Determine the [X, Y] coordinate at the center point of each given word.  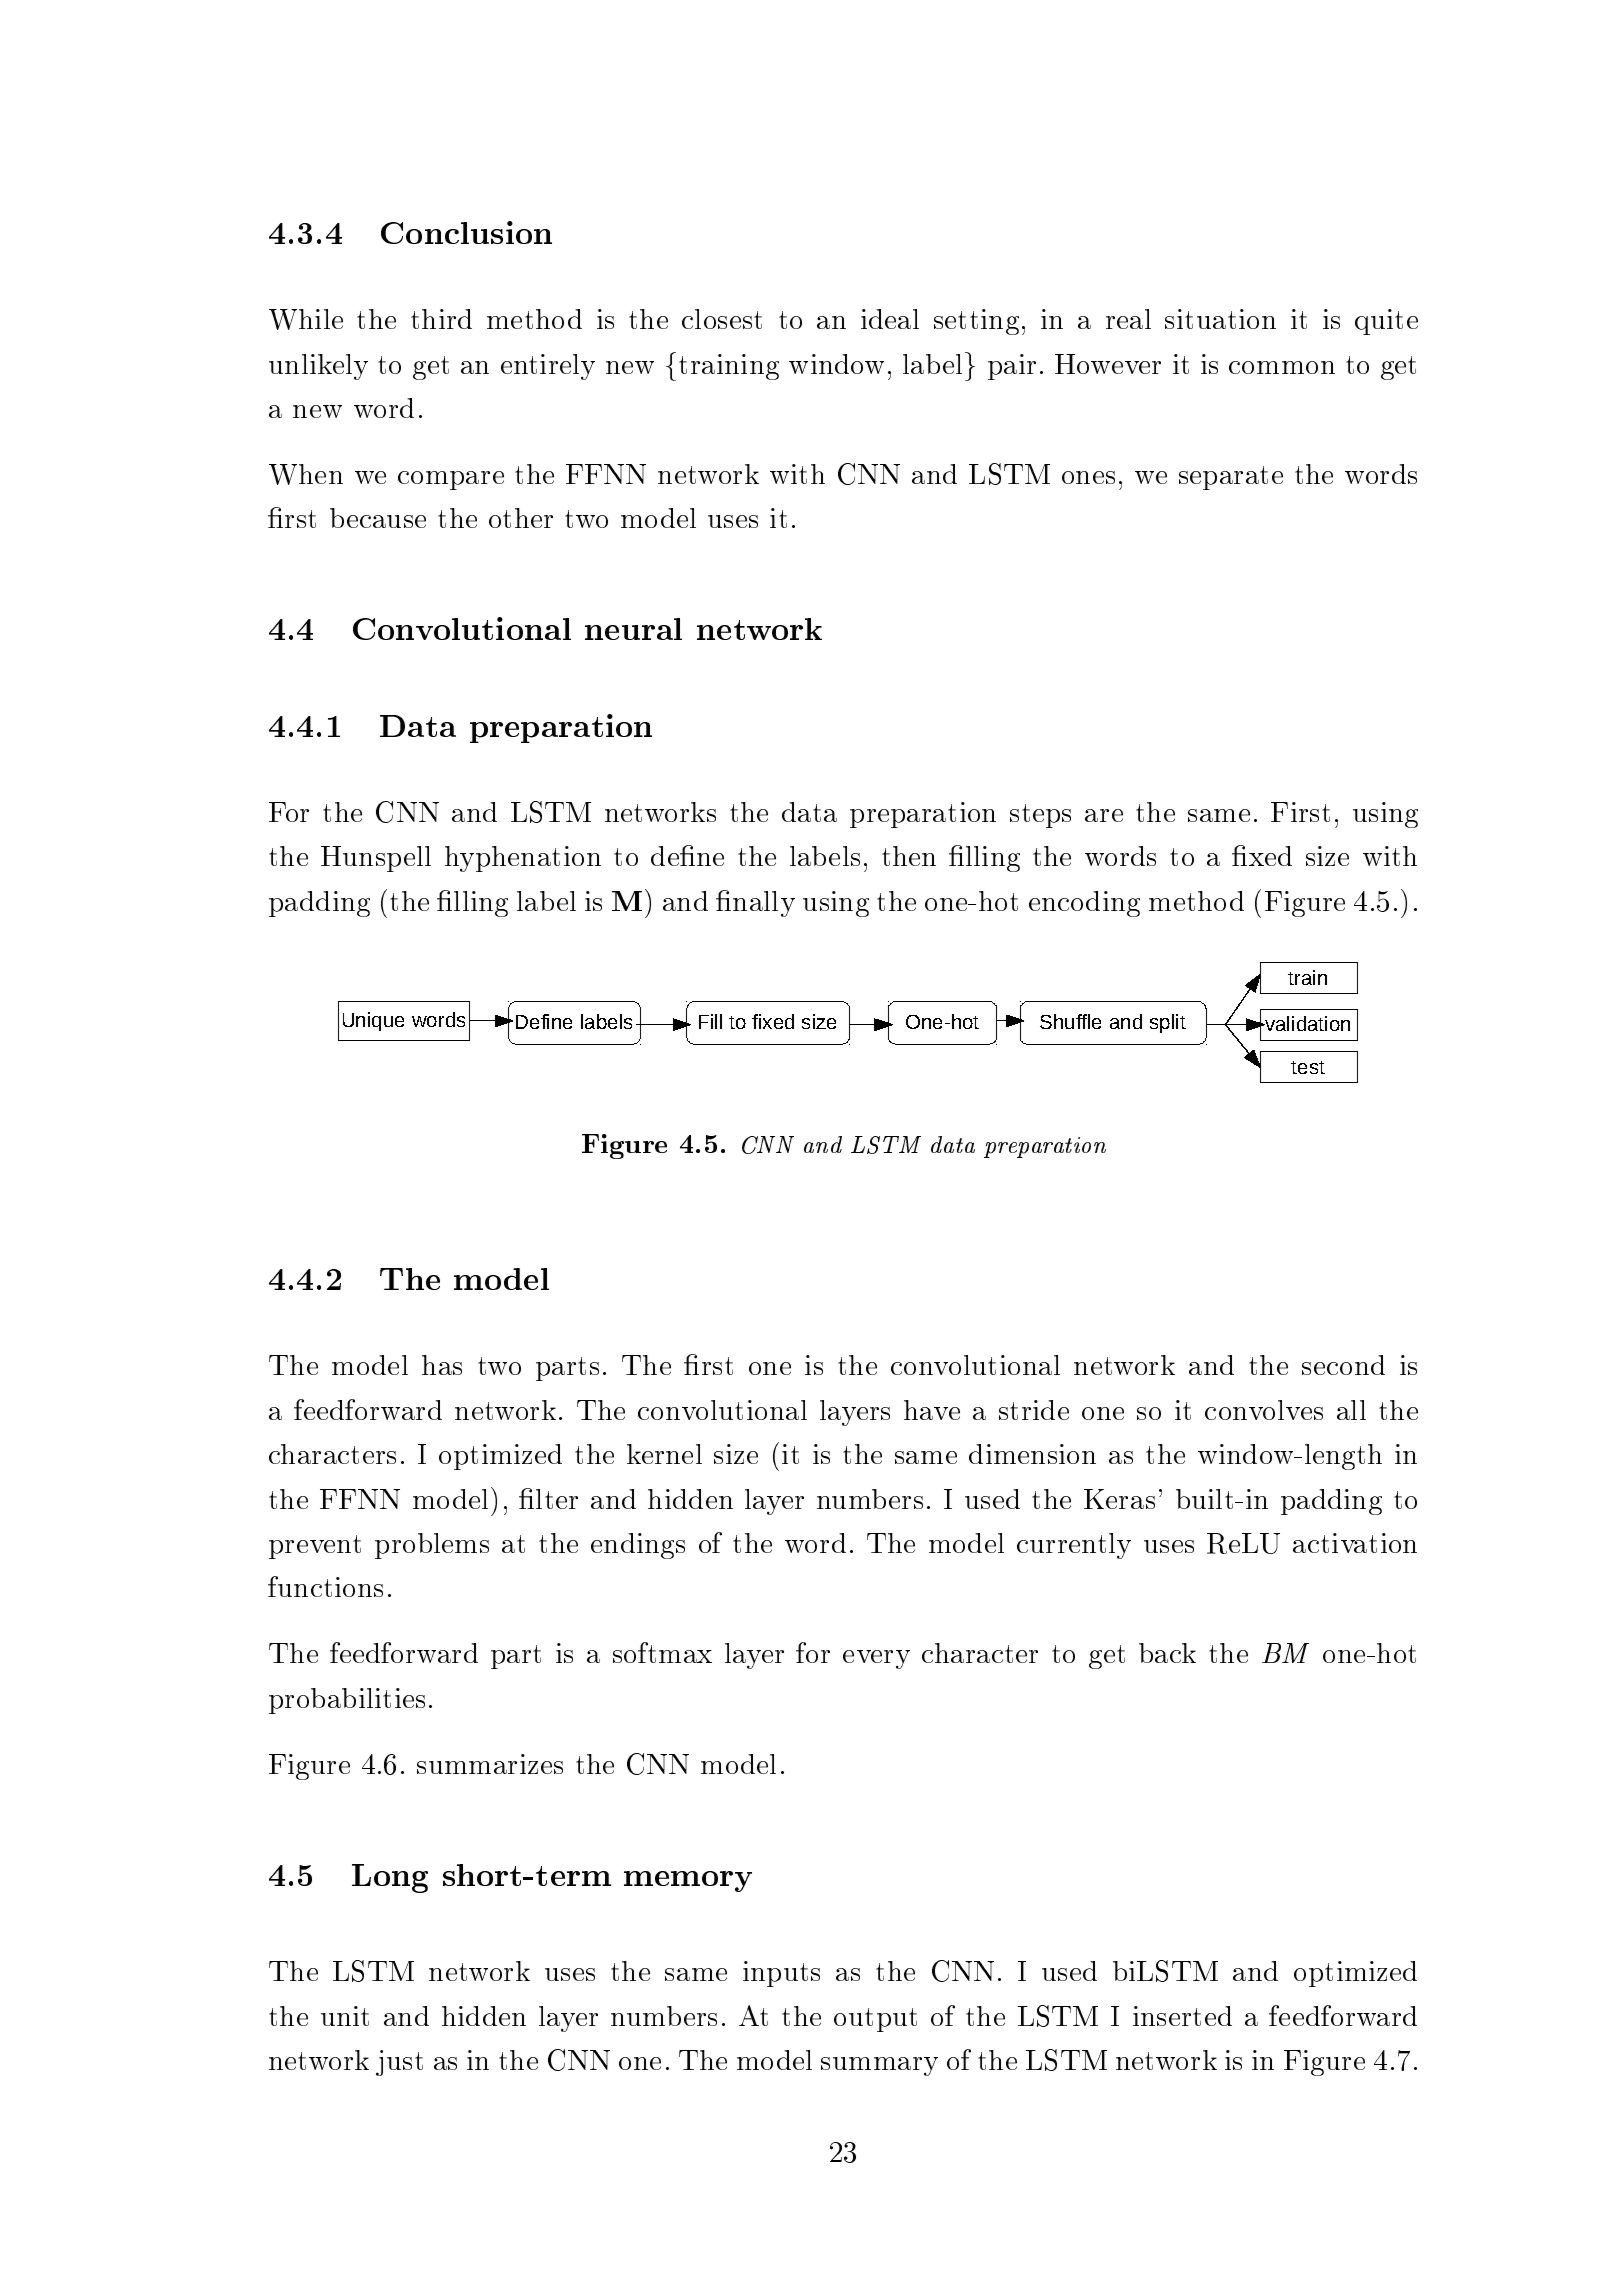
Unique [373, 1021]
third [441, 319]
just [399, 2063]
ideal [890, 319]
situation [1220, 319]
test [1308, 1067]
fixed [773, 1021]
